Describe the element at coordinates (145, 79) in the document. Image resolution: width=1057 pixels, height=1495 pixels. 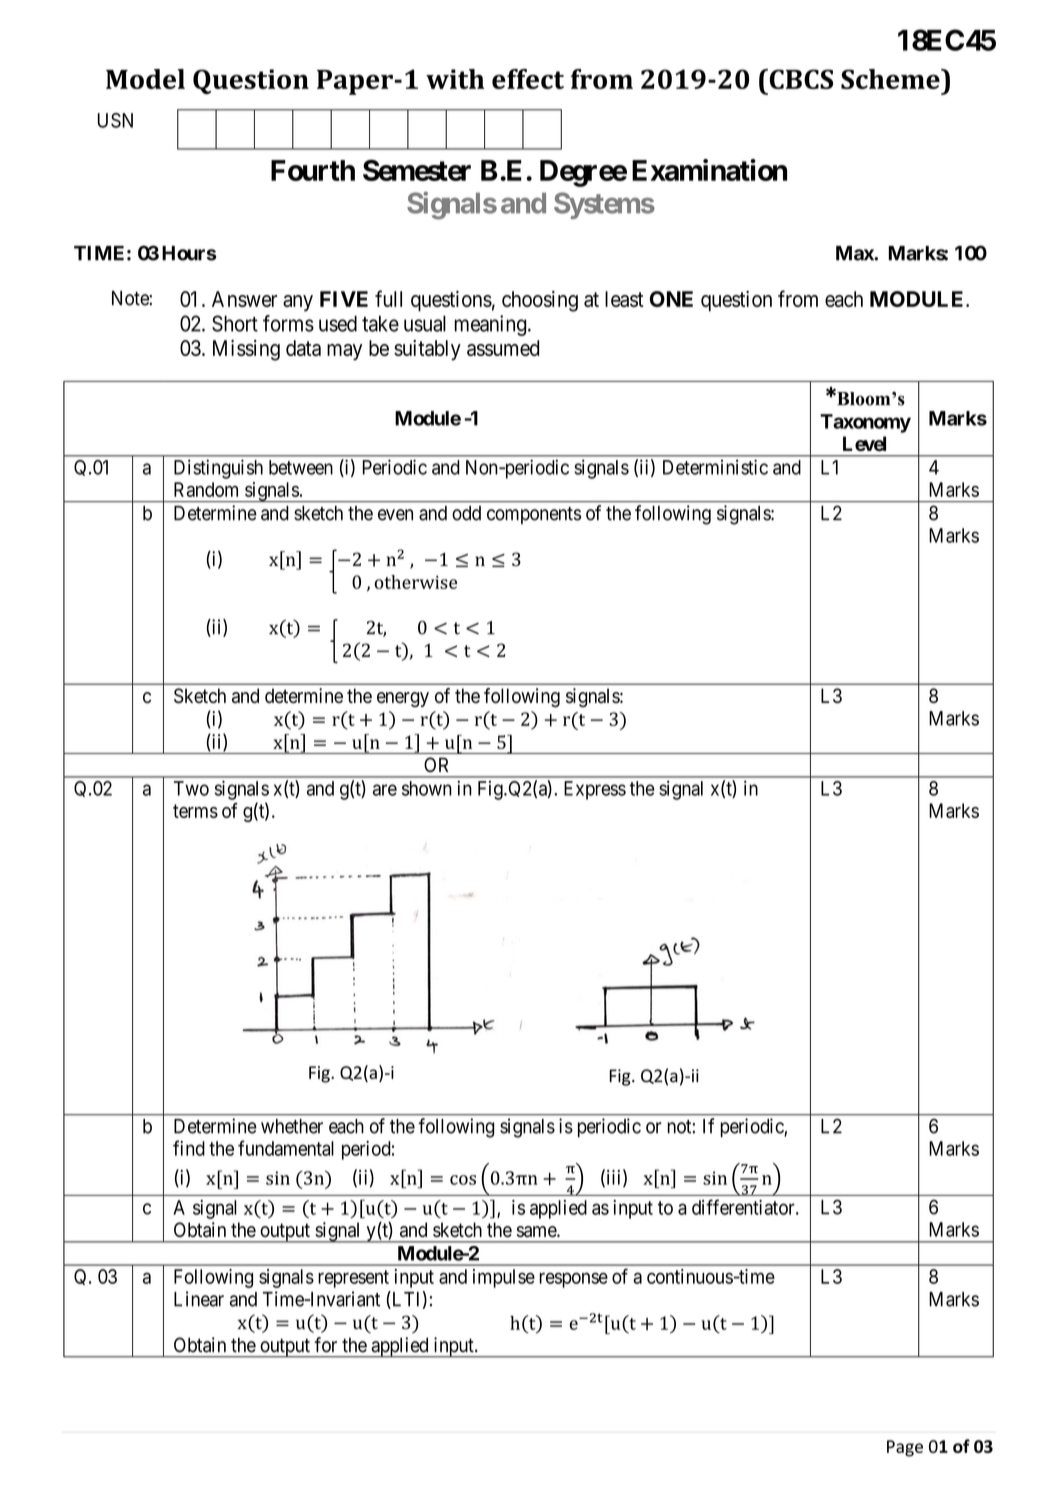
I see `Model` at that location.
